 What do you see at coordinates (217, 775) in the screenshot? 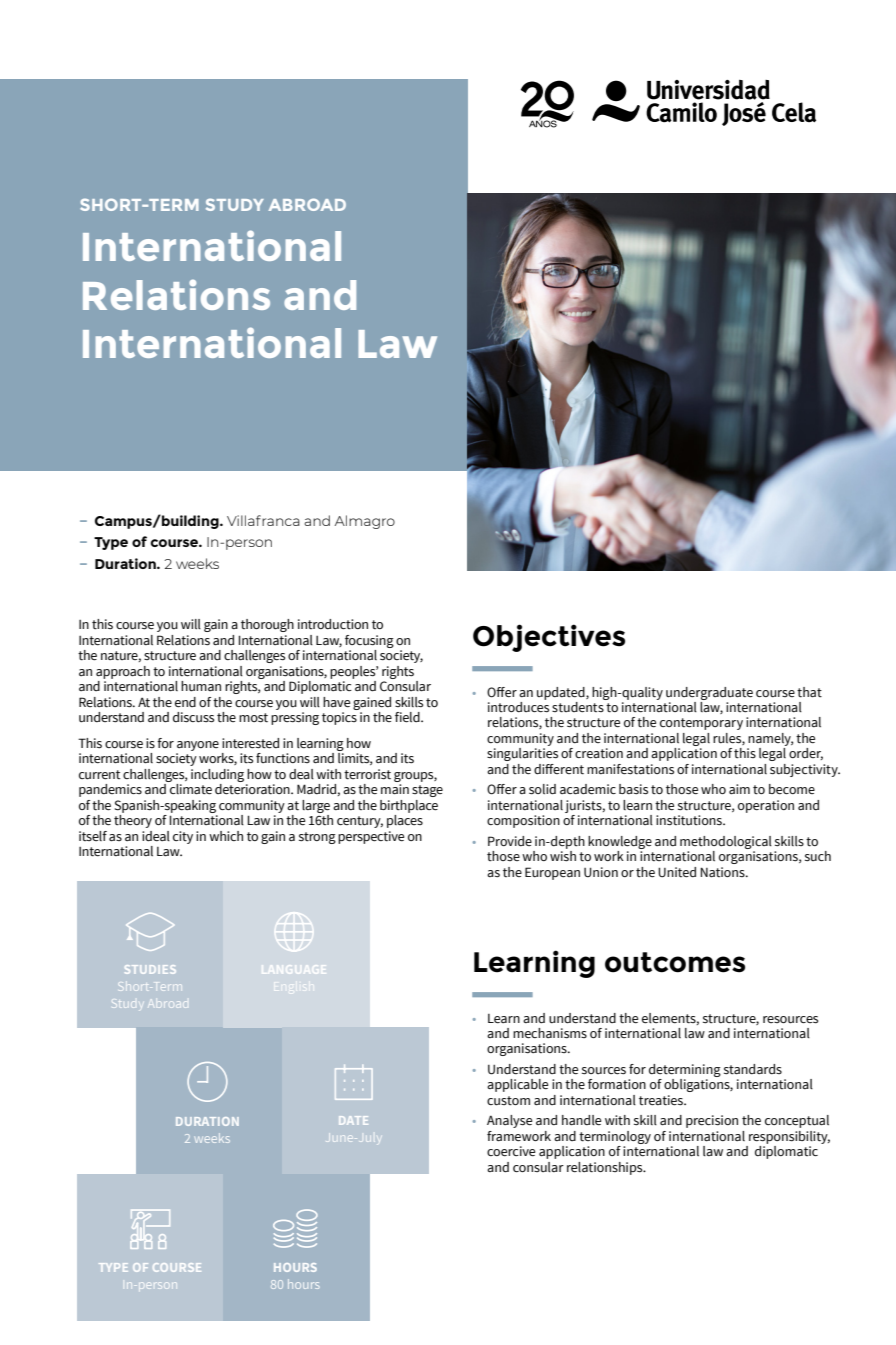
I see `including` at bounding box center [217, 775].
